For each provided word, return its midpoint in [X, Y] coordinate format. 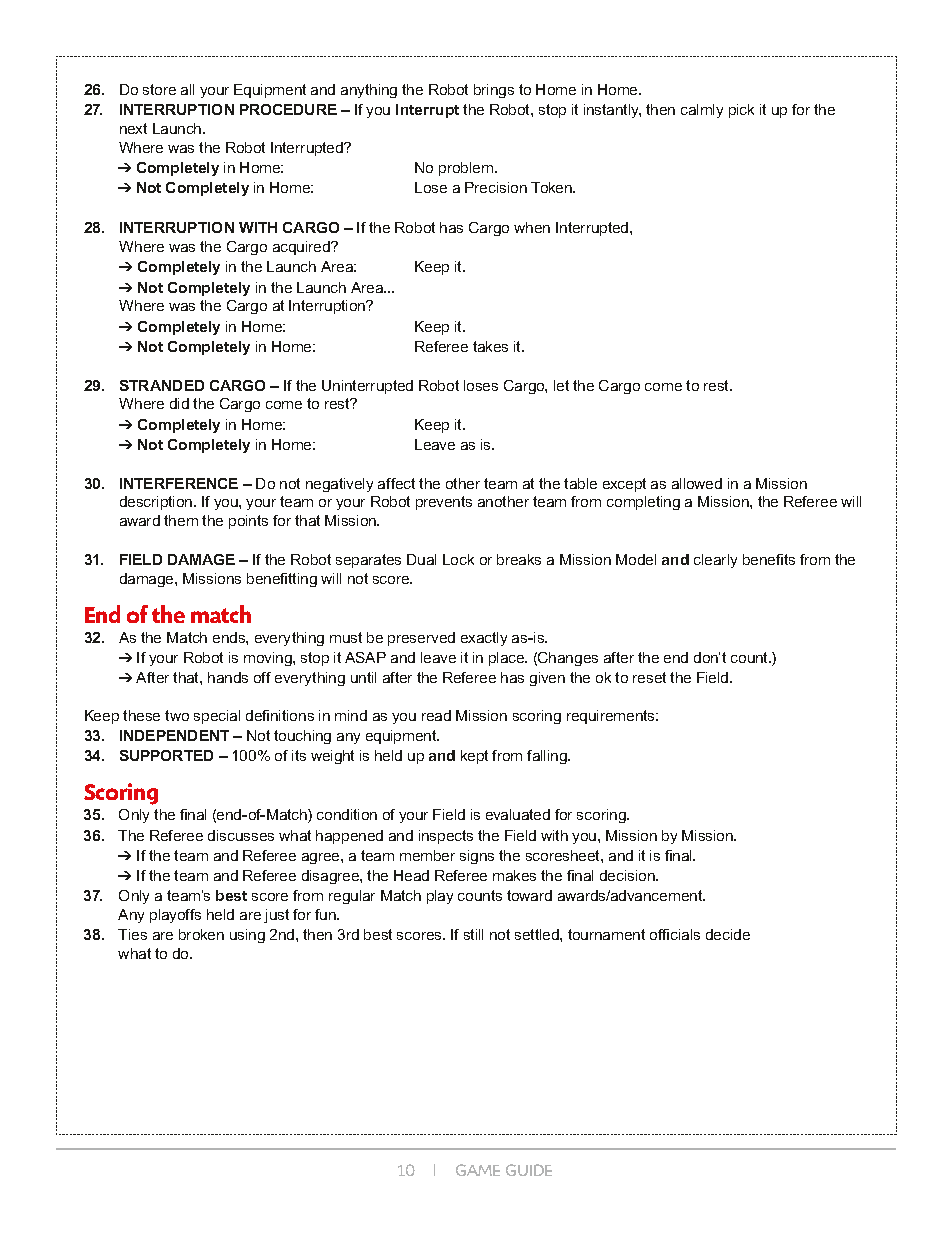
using [247, 936]
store [159, 89]
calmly [702, 111]
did [179, 403]
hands [228, 677]
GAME [478, 1170]
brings [494, 91]
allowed [697, 483]
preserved [421, 639]
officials [675, 934]
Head [411, 875]
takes [490, 346]
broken [201, 934]
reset [649, 677]
